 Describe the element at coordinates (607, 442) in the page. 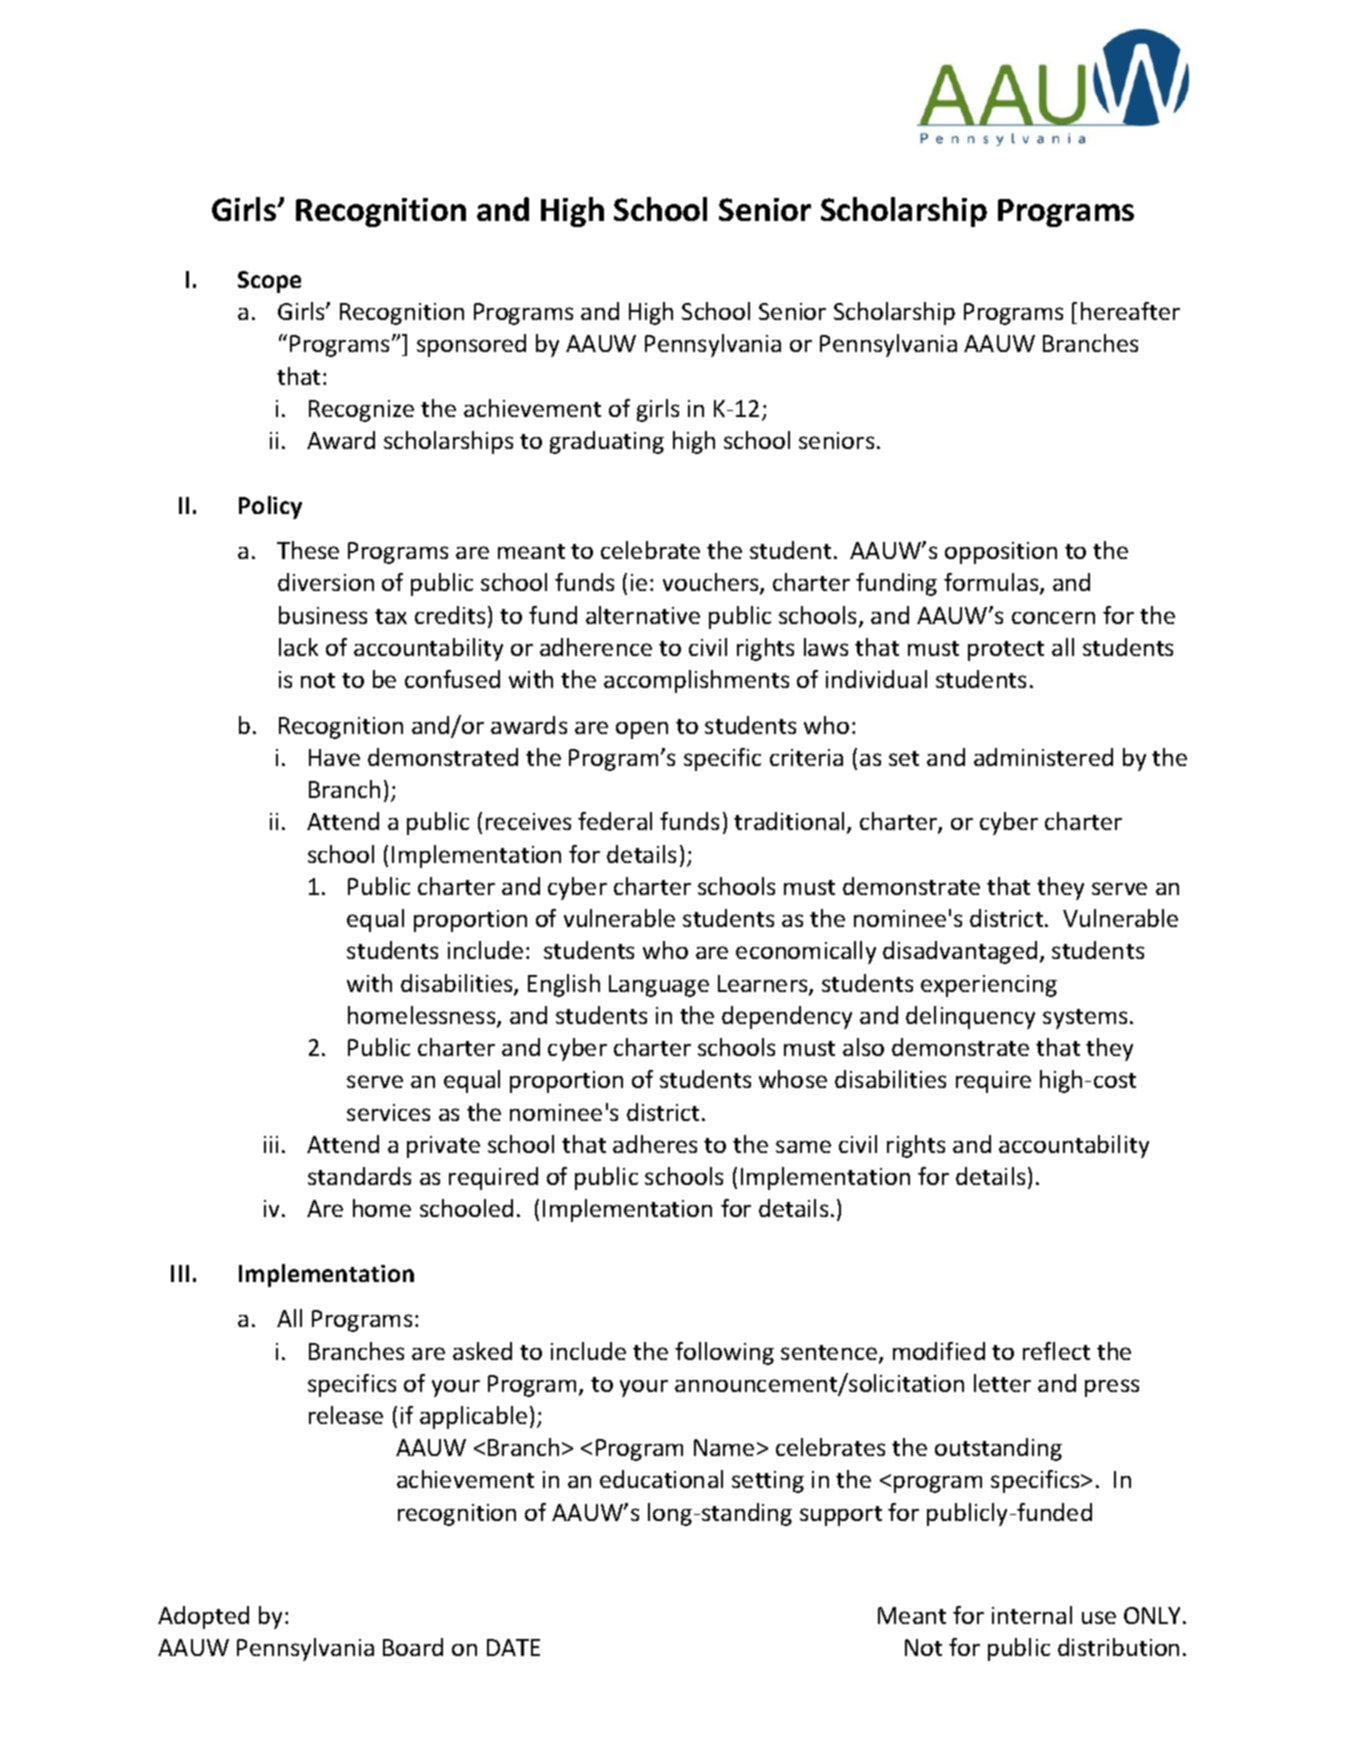

I see `graduating` at that location.
